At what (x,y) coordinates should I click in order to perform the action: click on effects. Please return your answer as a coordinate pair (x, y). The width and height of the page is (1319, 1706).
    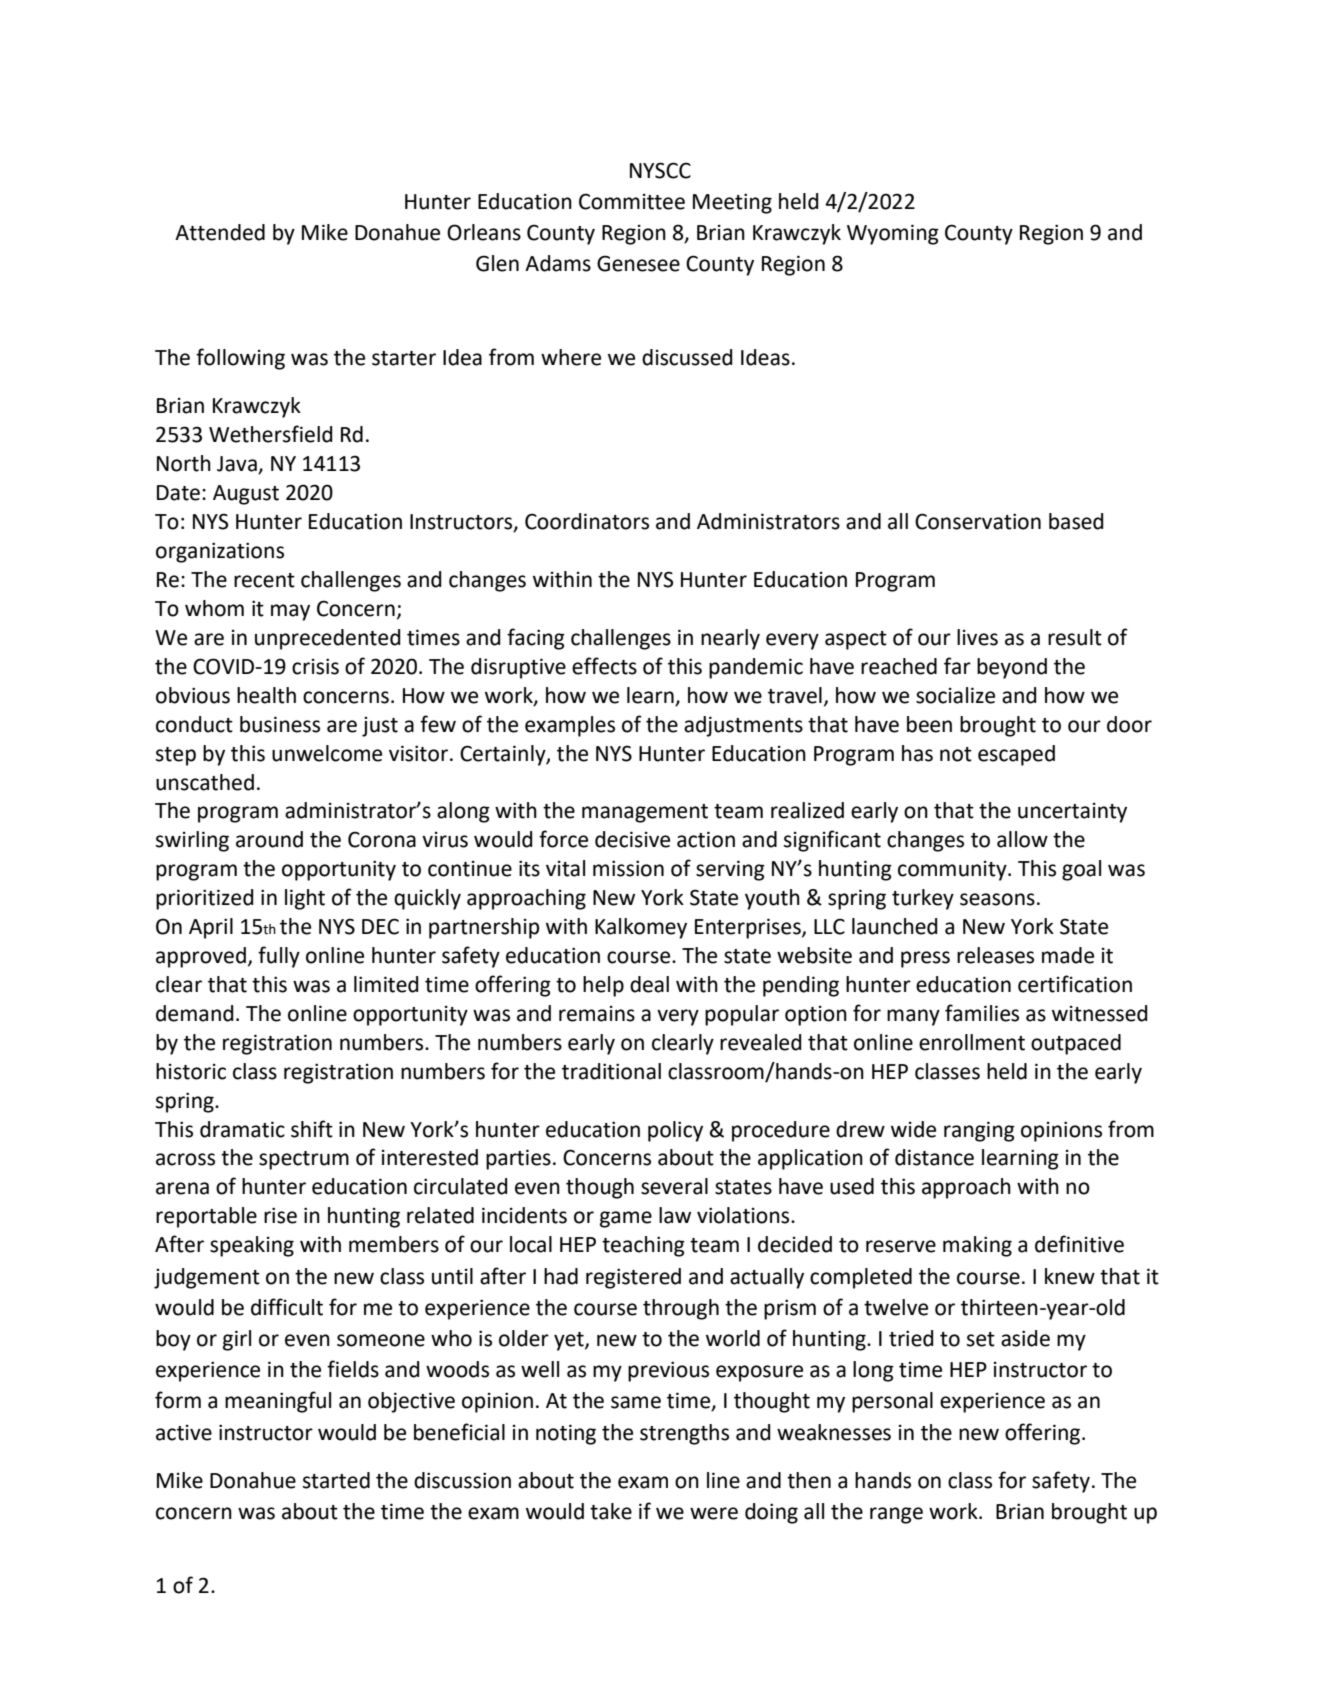
    Looking at the image, I should click on (604, 666).
